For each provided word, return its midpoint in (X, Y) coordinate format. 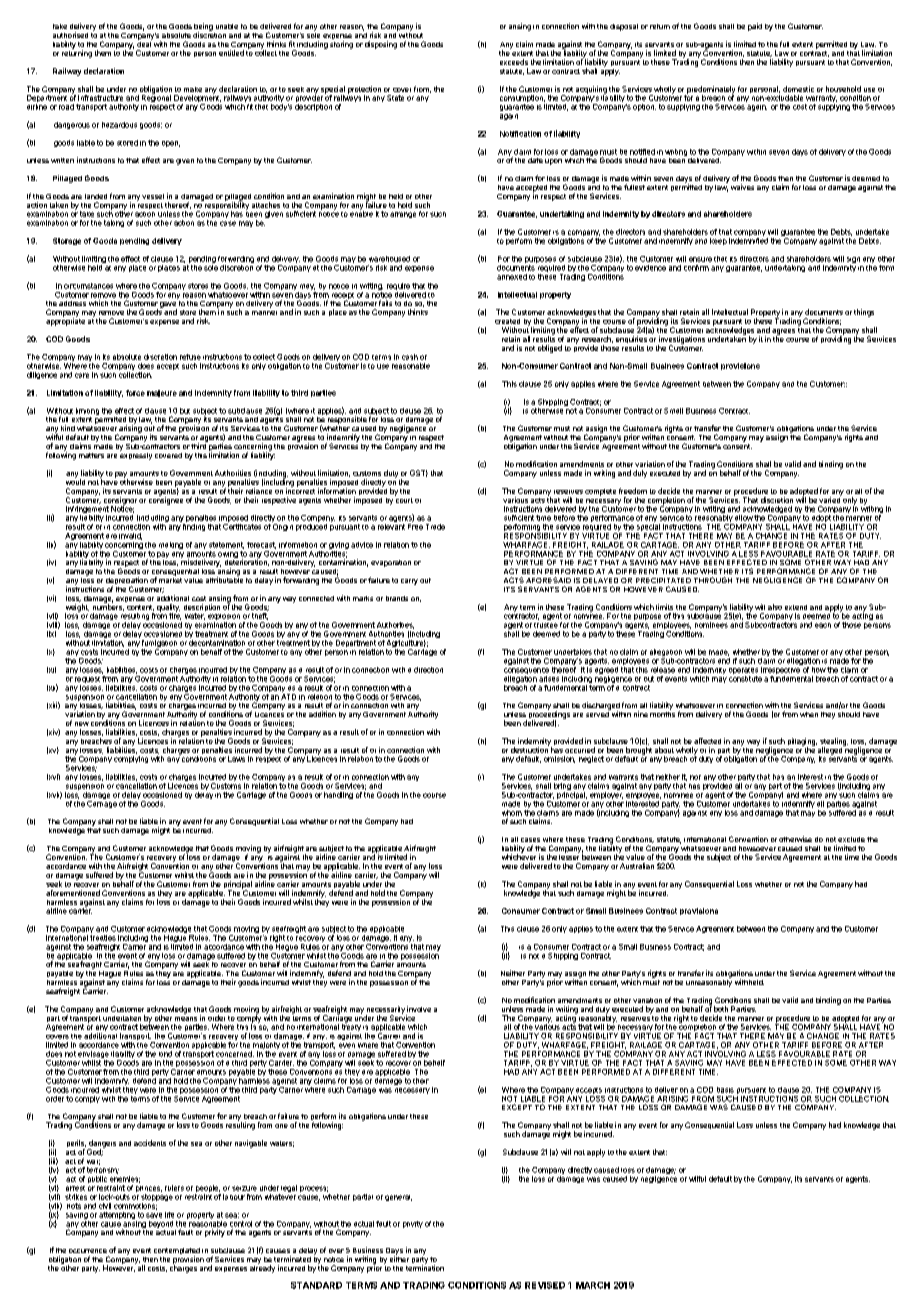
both (721, 1009)
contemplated (177, 1252)
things (864, 313)
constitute (745, 677)
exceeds (514, 62)
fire (175, 615)
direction (428, 670)
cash (410, 357)
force (135, 393)
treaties (103, 936)
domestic (798, 89)
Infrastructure (100, 98)
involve (419, 1009)
